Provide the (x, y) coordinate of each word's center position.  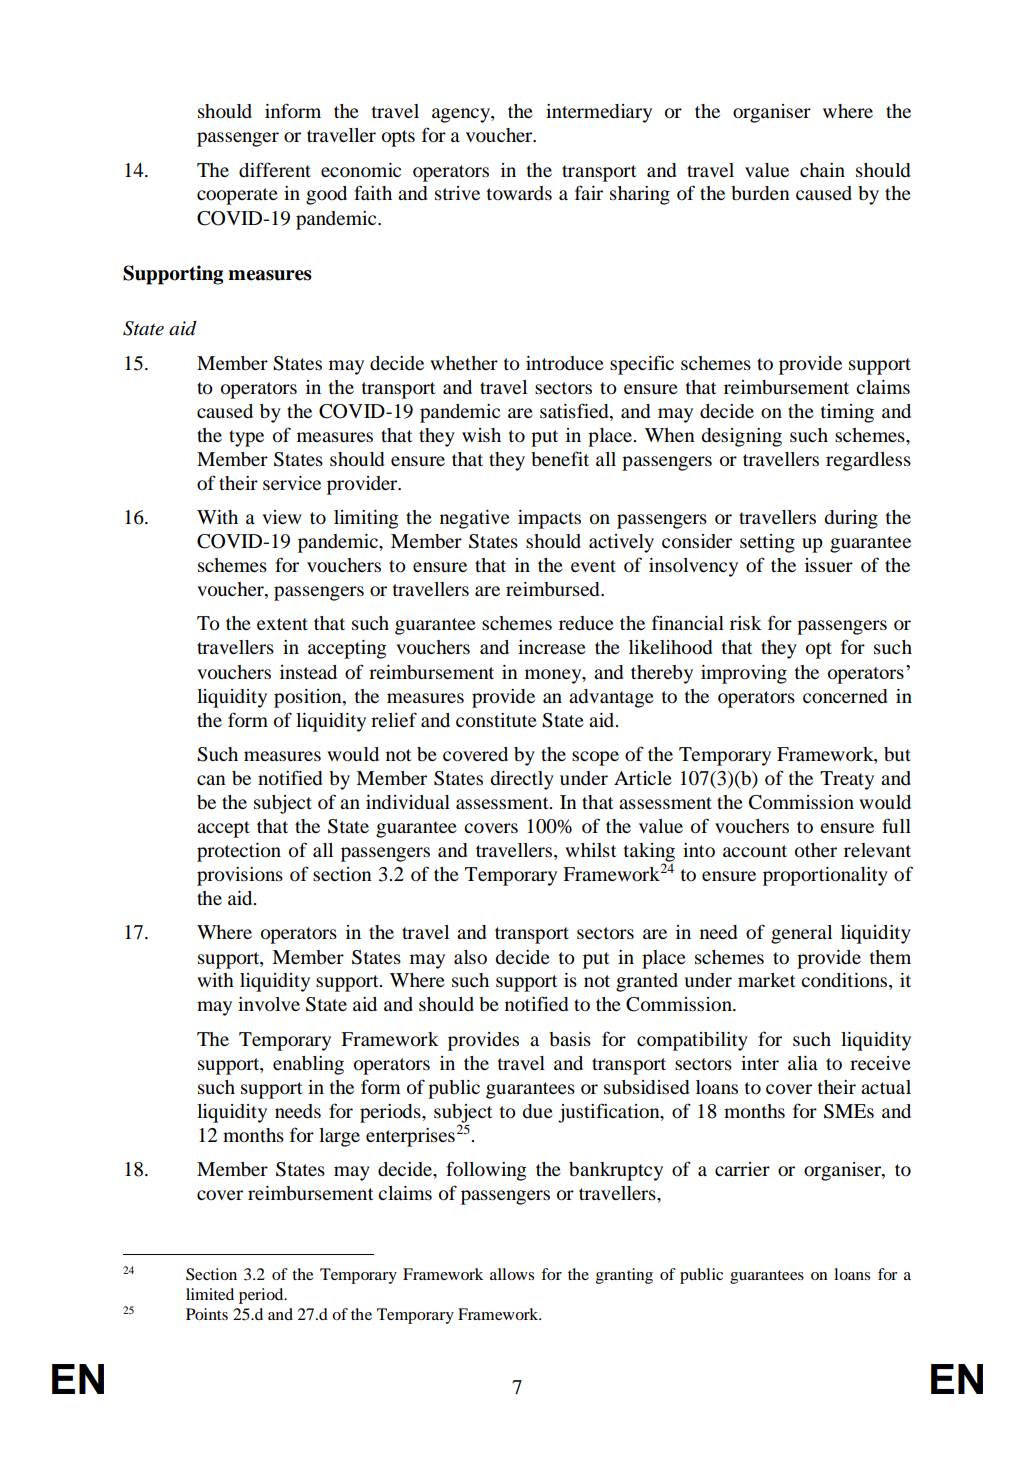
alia (803, 1063)
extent (282, 624)
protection (239, 852)
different (275, 170)
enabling (308, 1065)
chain (822, 170)
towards (519, 193)
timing (847, 413)
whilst (590, 850)
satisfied (575, 412)
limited (210, 1294)
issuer (829, 565)
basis (570, 1039)
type (246, 438)
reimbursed (554, 589)
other (816, 850)
